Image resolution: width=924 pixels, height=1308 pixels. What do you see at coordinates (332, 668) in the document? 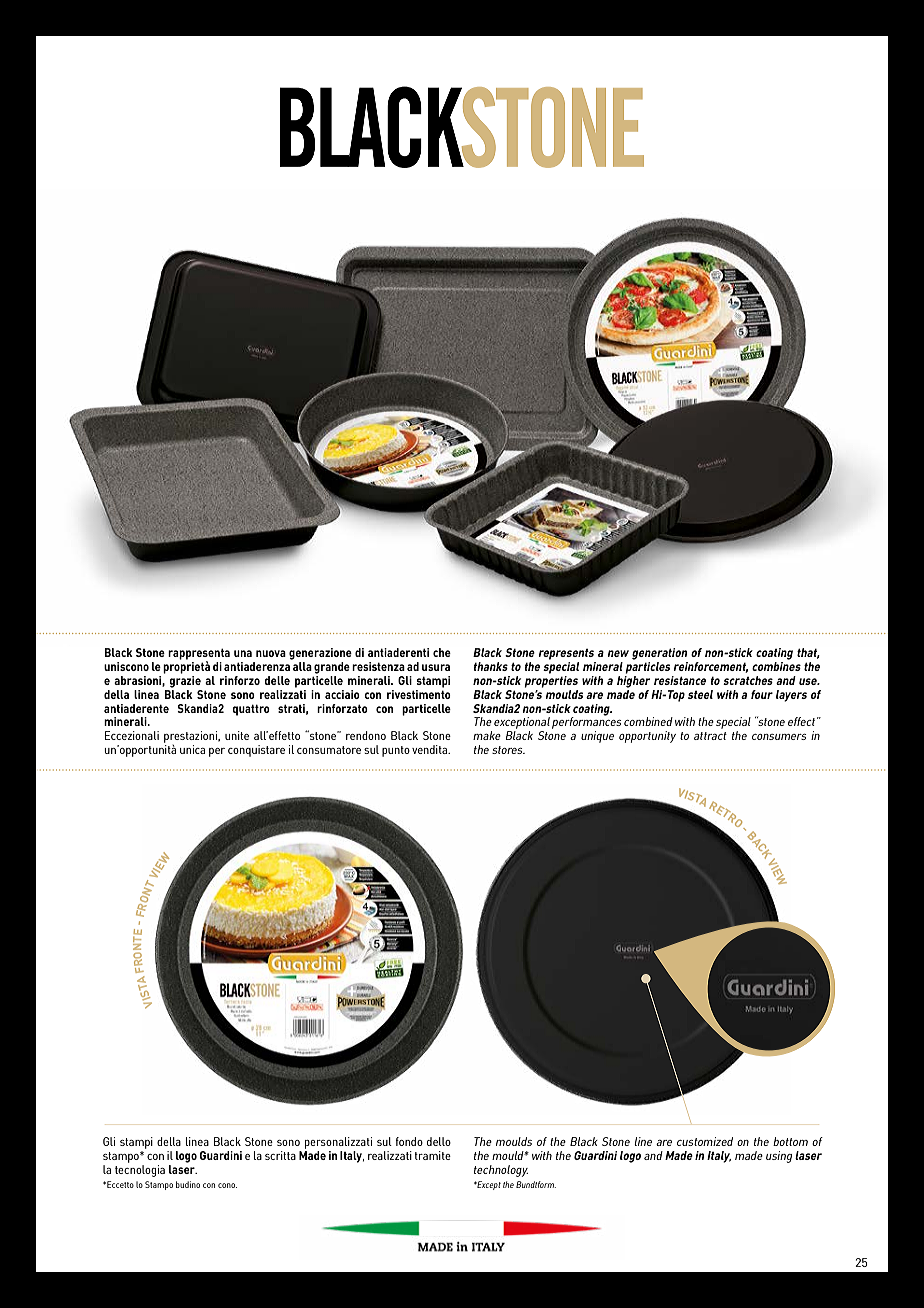
I see `grande` at bounding box center [332, 668].
